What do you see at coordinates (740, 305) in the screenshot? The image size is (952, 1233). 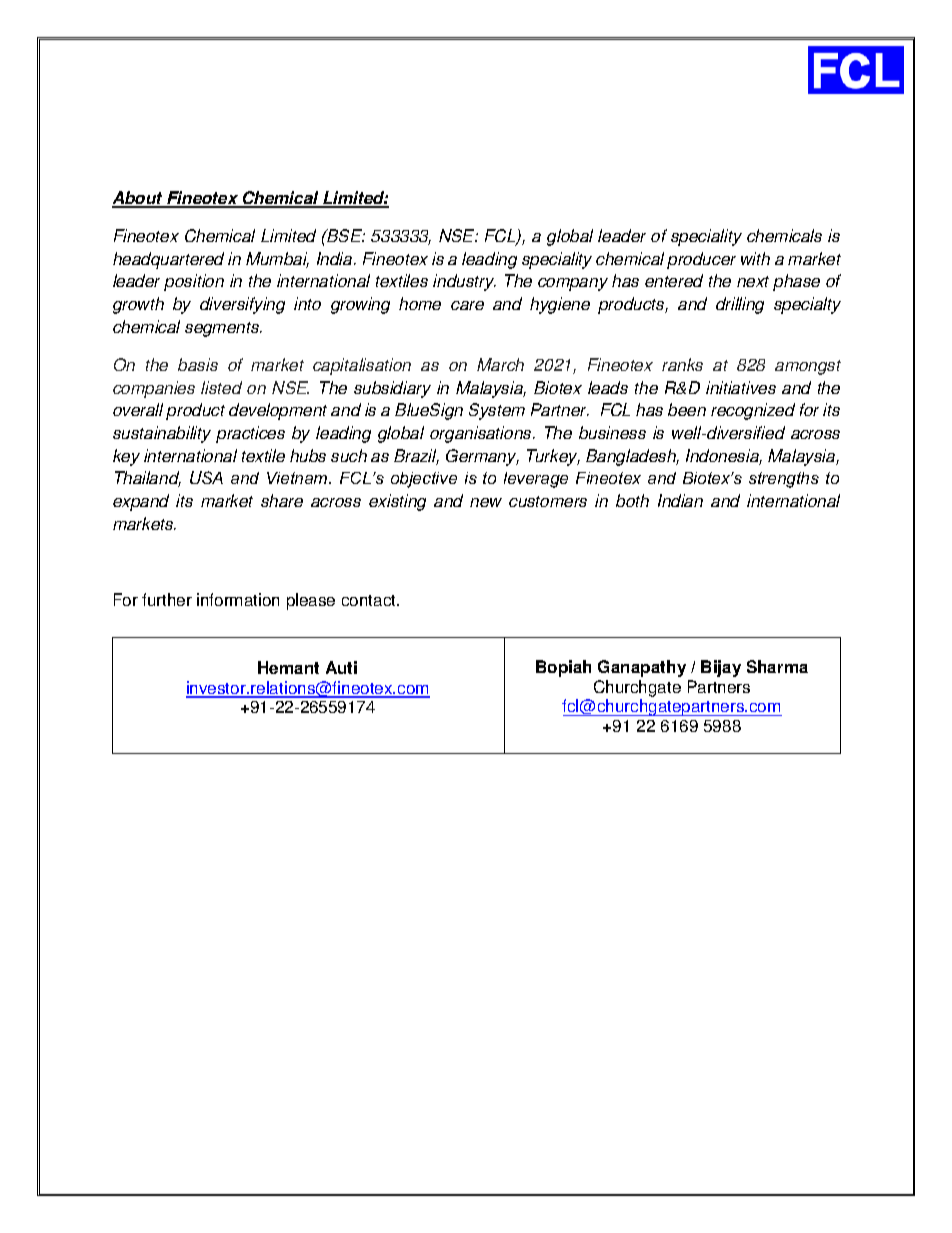 I see `drilling` at bounding box center [740, 305].
